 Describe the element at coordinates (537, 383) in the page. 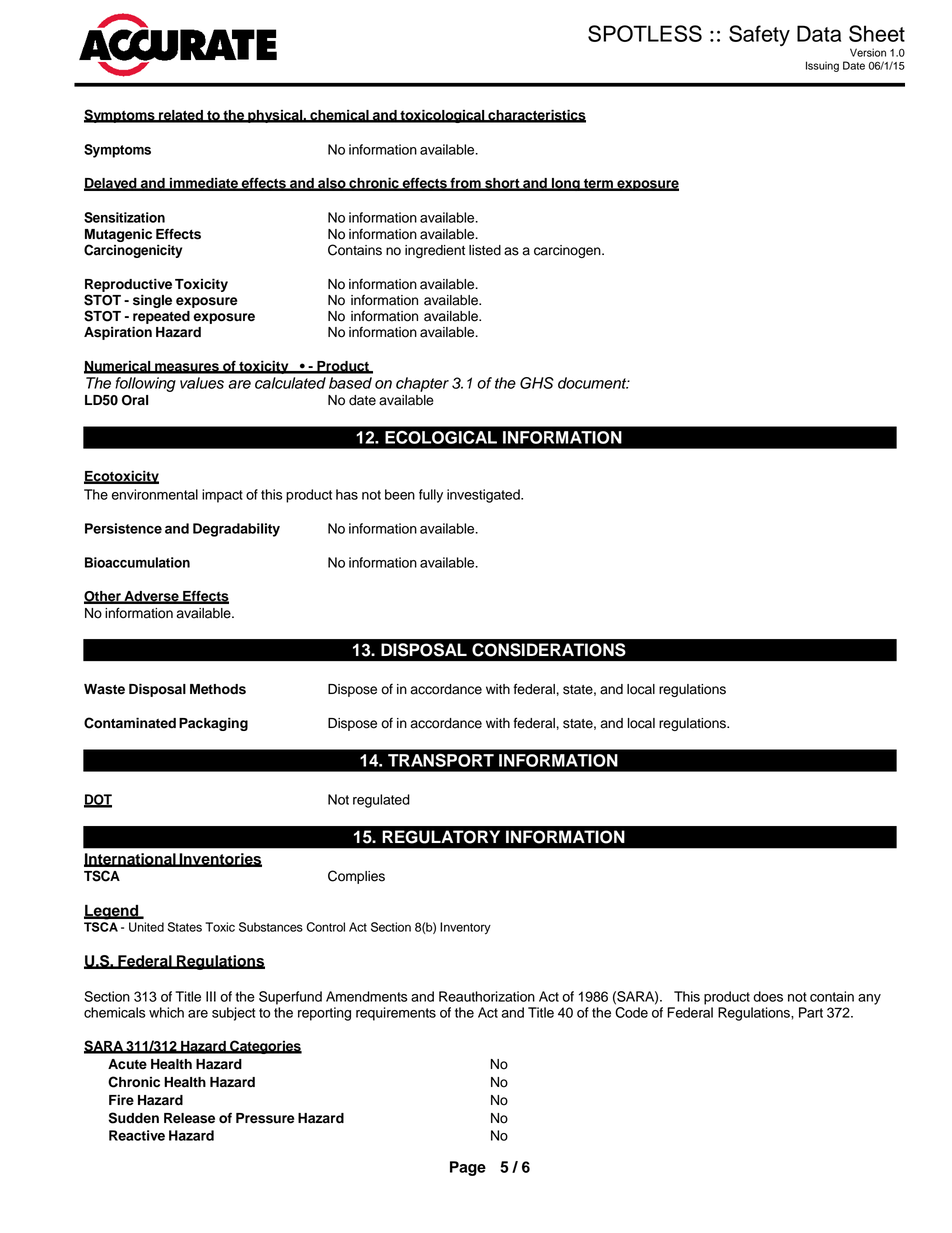

I see `GHS` at that location.
